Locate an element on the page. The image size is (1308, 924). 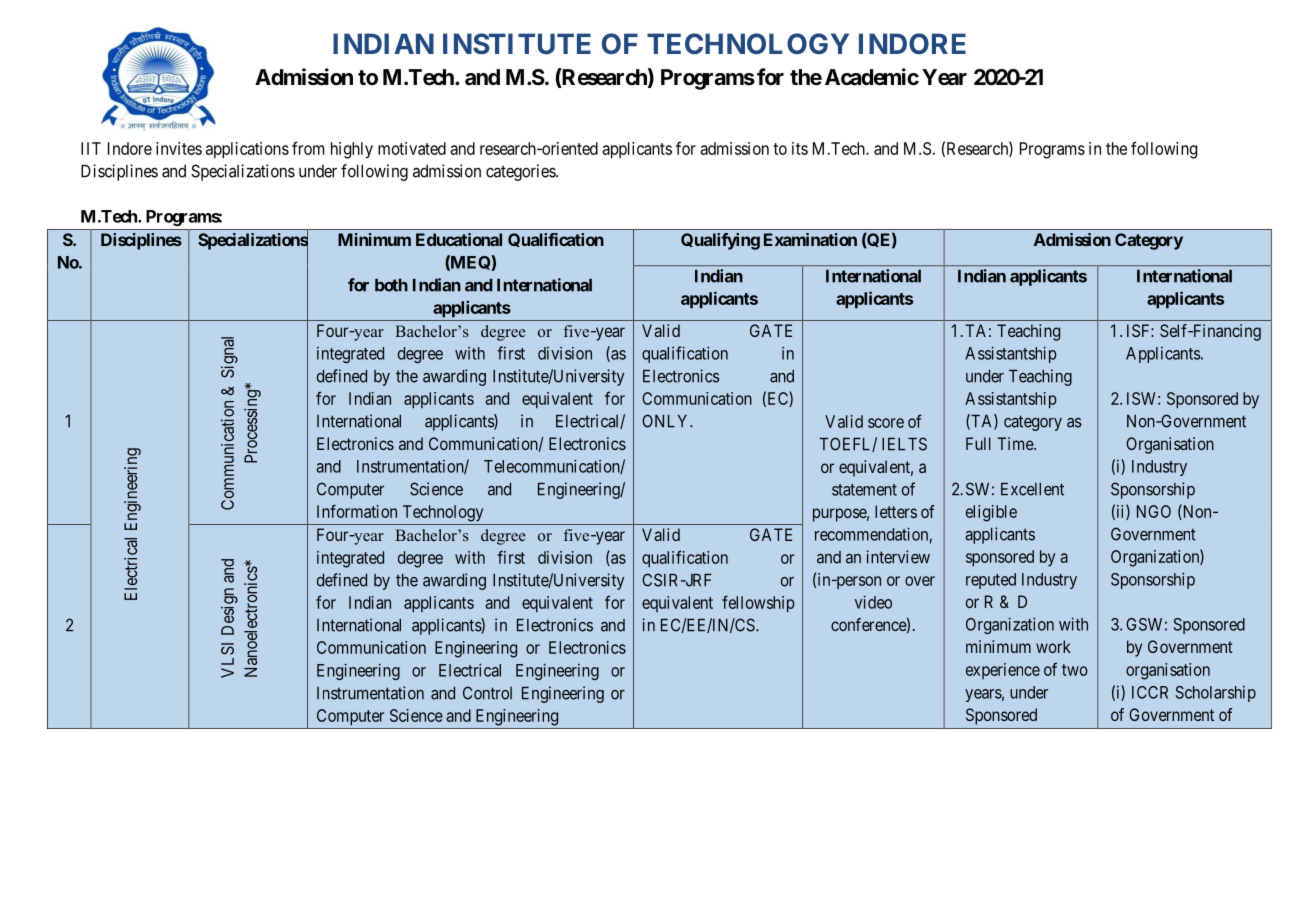
categories is located at coordinates (521, 172).
